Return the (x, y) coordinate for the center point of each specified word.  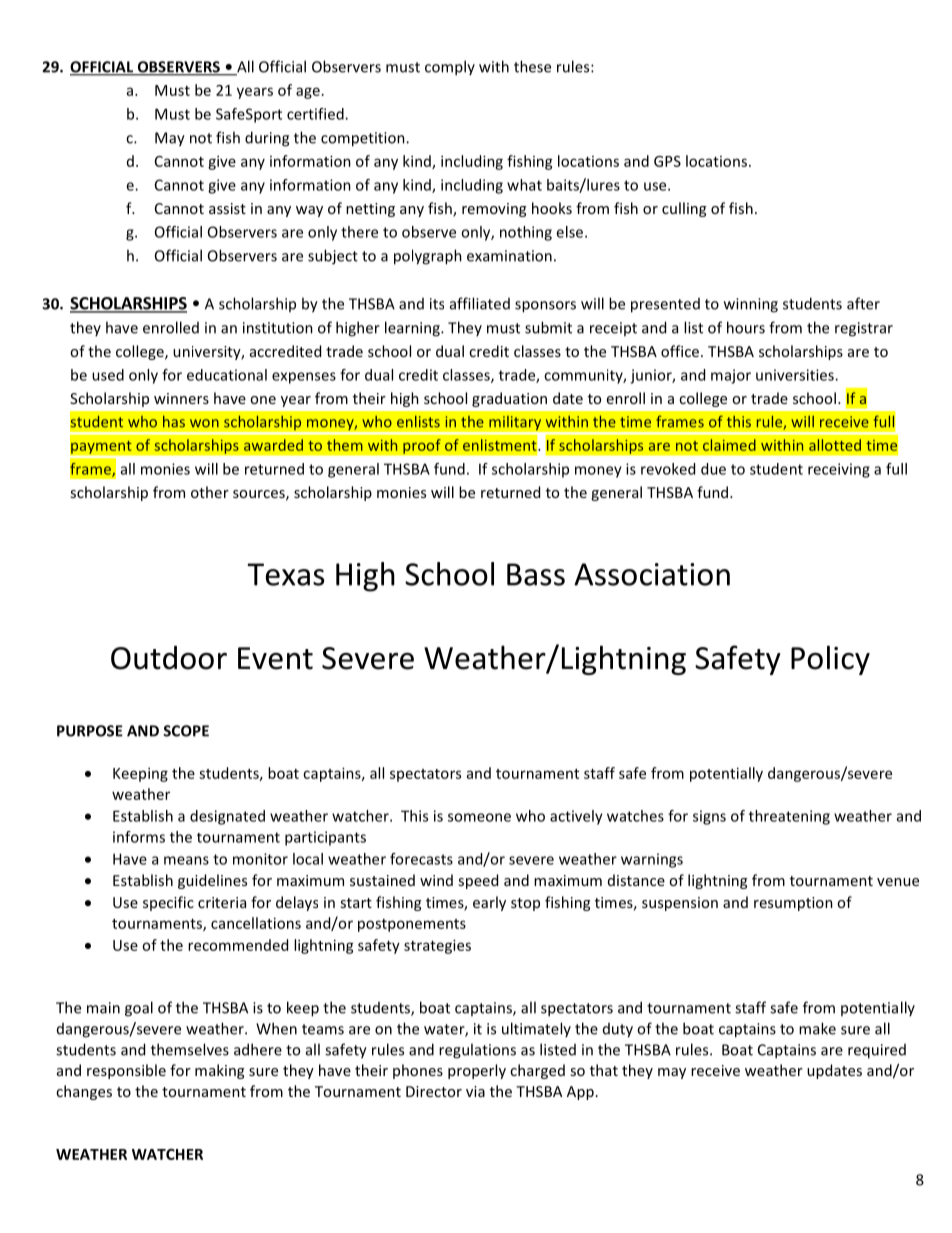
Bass (536, 574)
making (219, 1071)
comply (450, 68)
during (267, 139)
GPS (667, 161)
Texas (285, 574)
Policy (830, 660)
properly (477, 1071)
